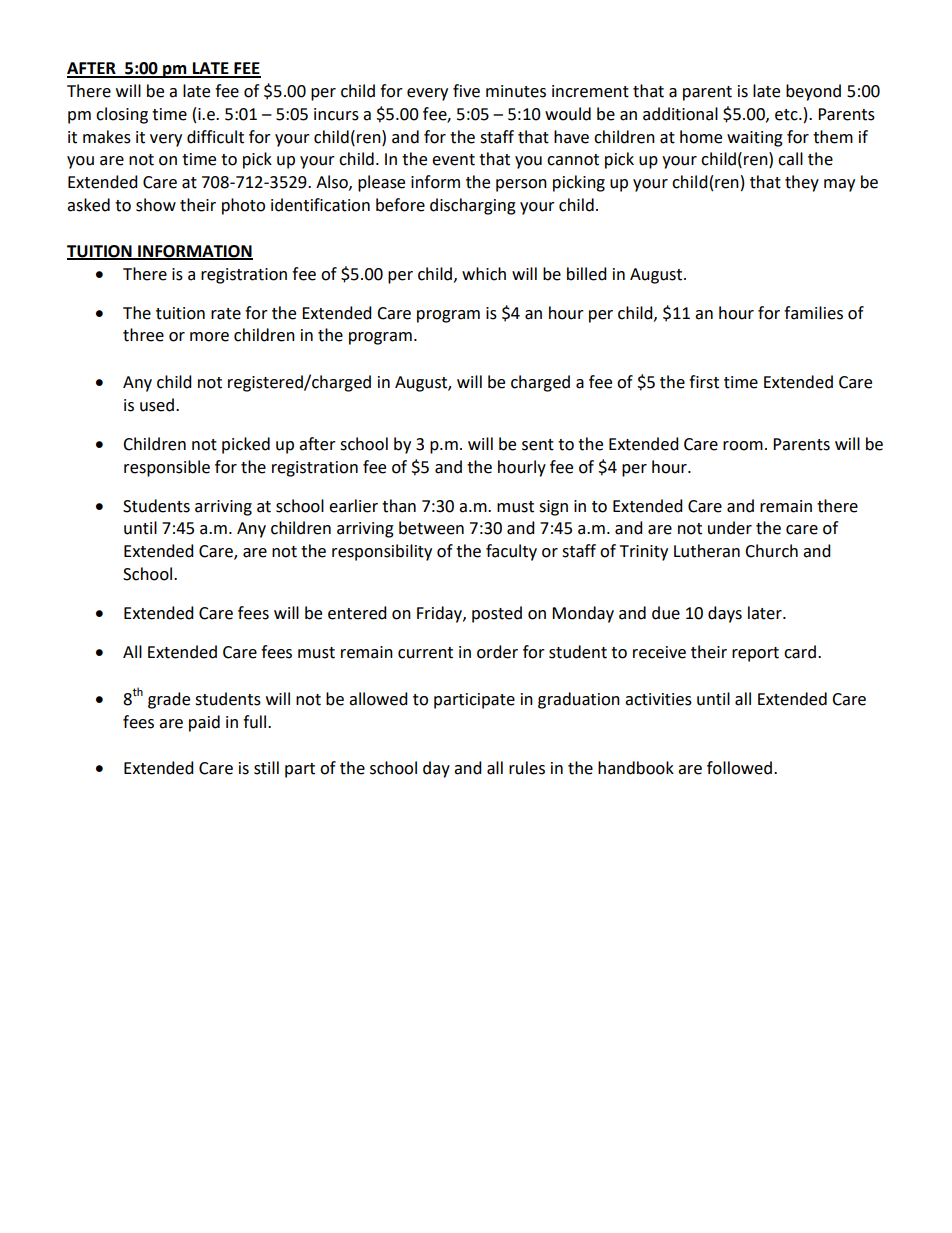 The image size is (952, 1233). I want to click on closing, so click(122, 115).
